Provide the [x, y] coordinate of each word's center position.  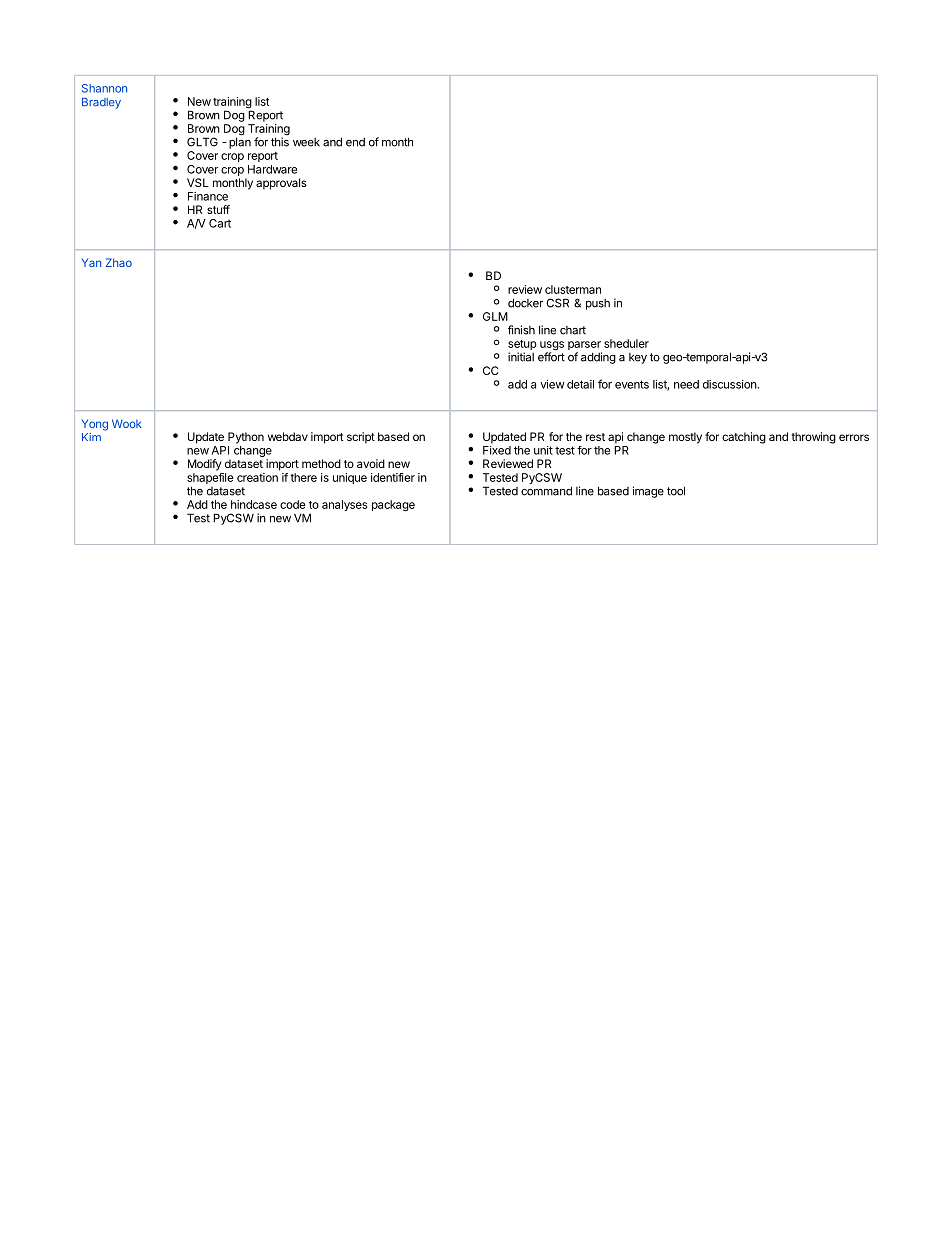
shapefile [210, 480]
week [306, 142]
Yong [95, 425]
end [355, 142]
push [598, 304]
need [686, 384]
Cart [220, 223]
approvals [281, 184]
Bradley [101, 103]
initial [521, 357]
